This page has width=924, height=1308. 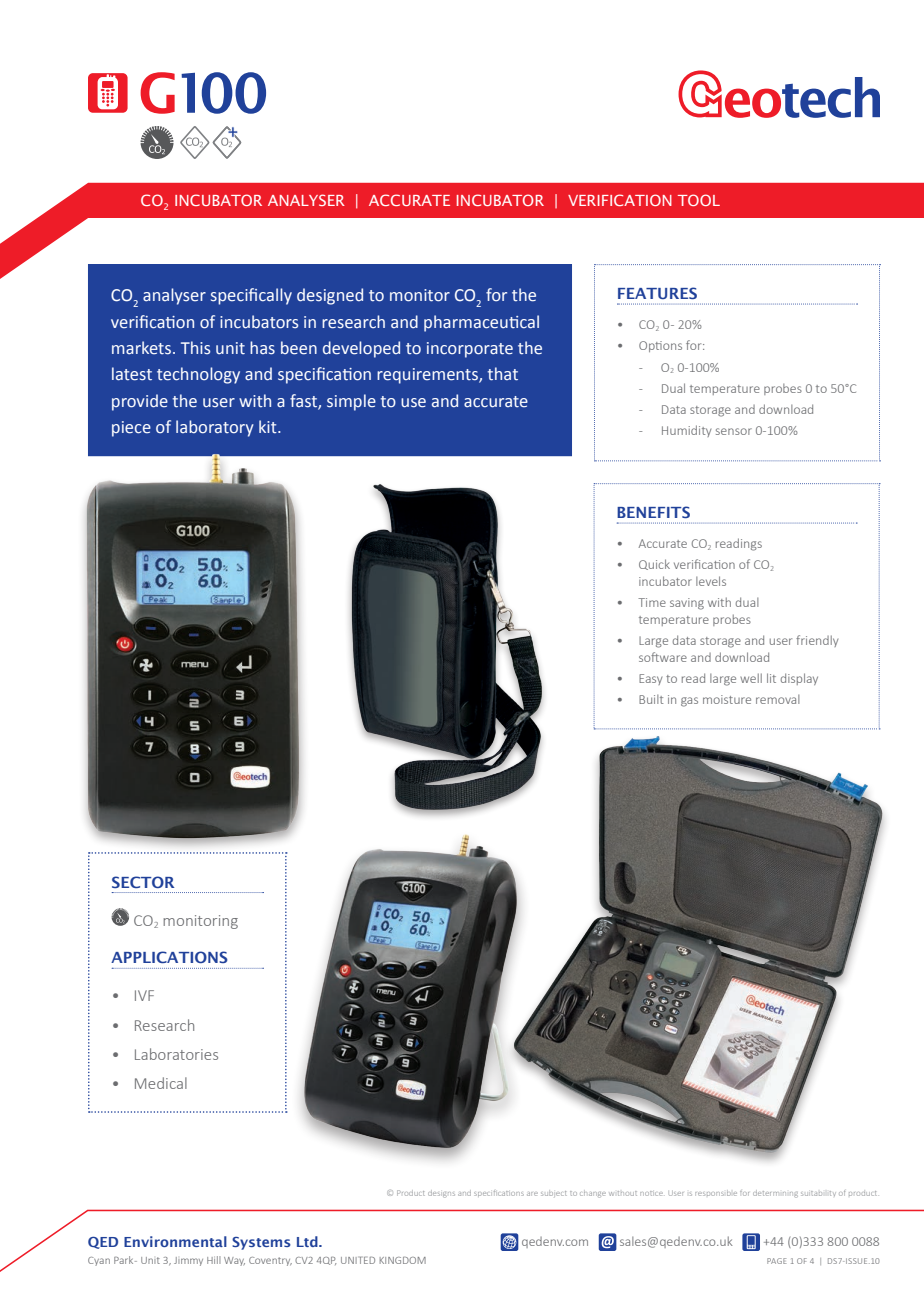 What do you see at coordinates (699, 200) in the page?
I see `TOOL` at bounding box center [699, 200].
